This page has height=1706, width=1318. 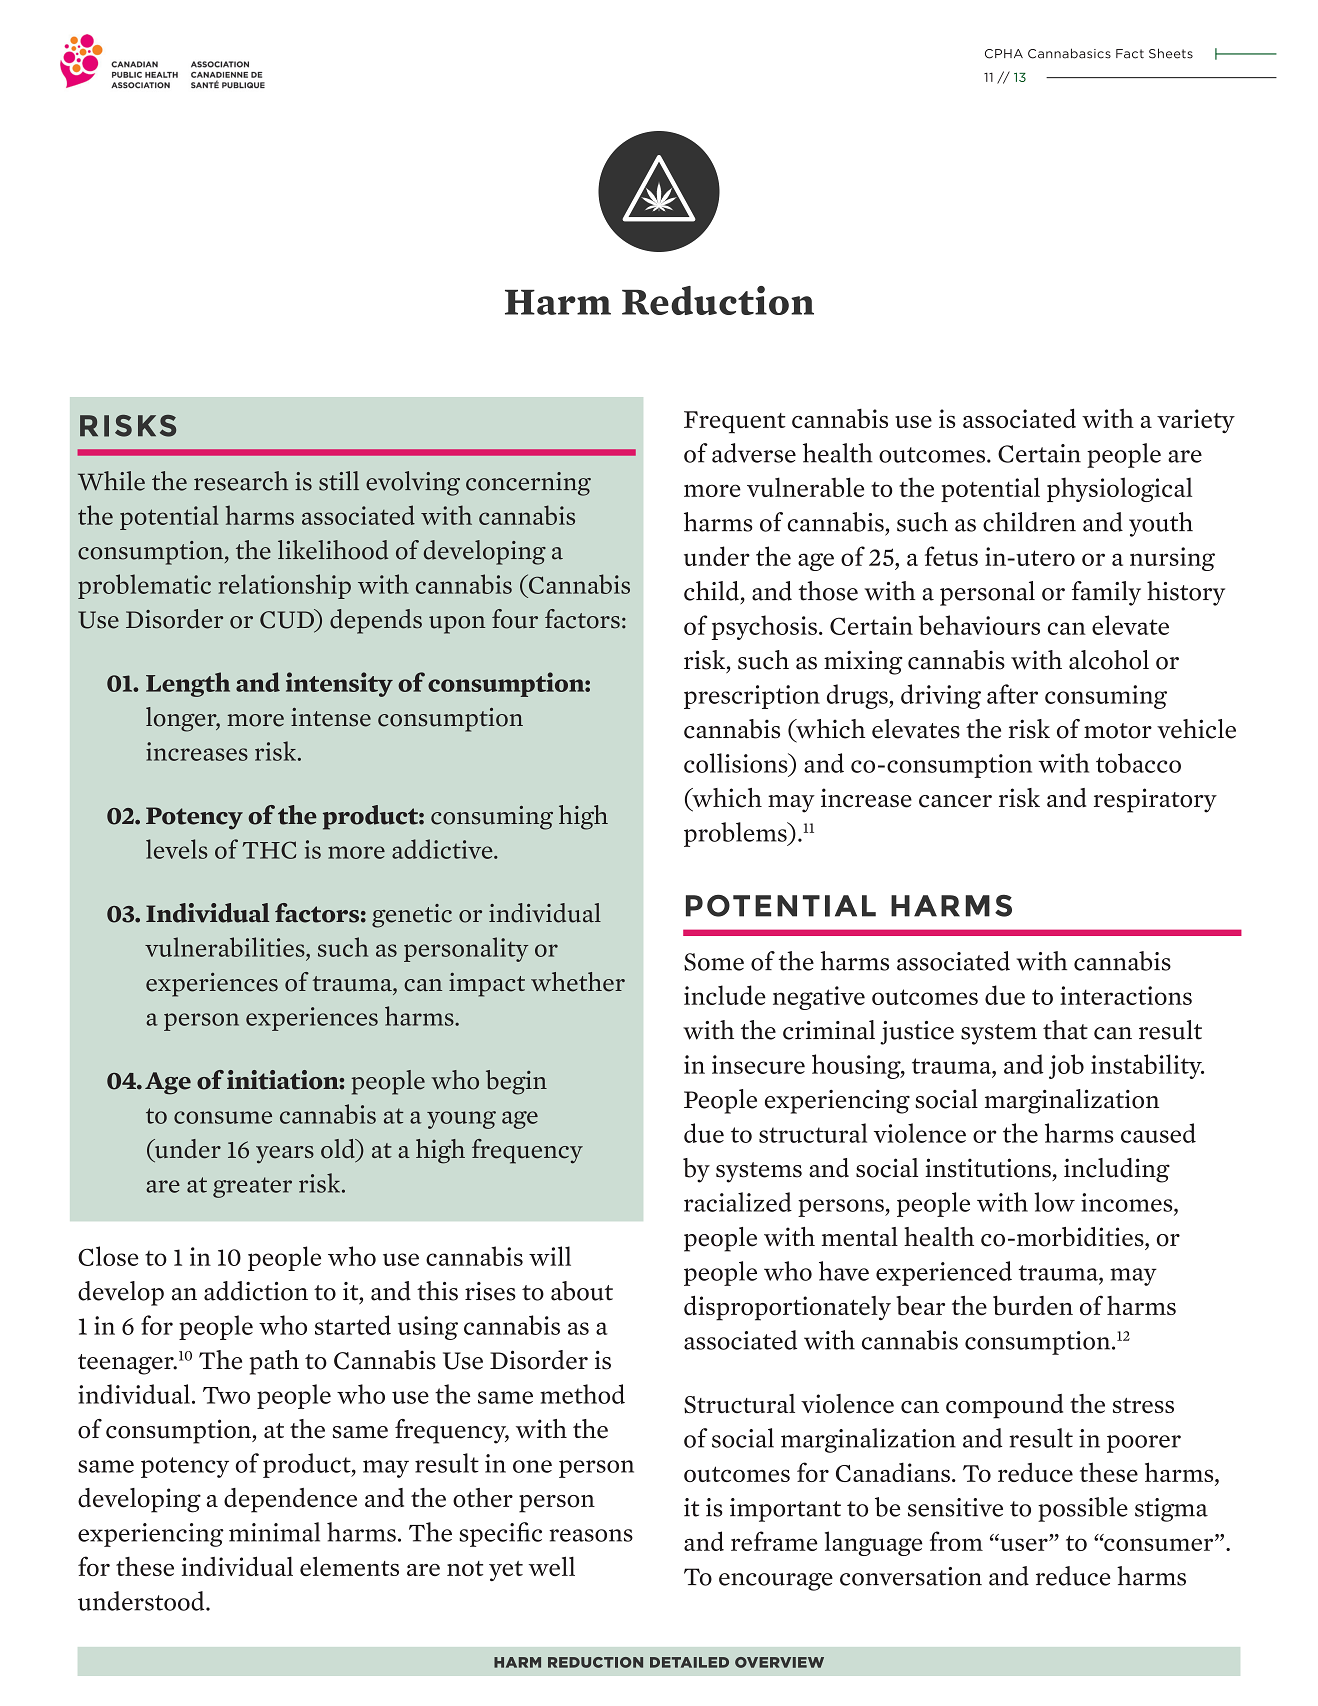 What do you see at coordinates (339, 481) in the page?
I see `still` at bounding box center [339, 481].
